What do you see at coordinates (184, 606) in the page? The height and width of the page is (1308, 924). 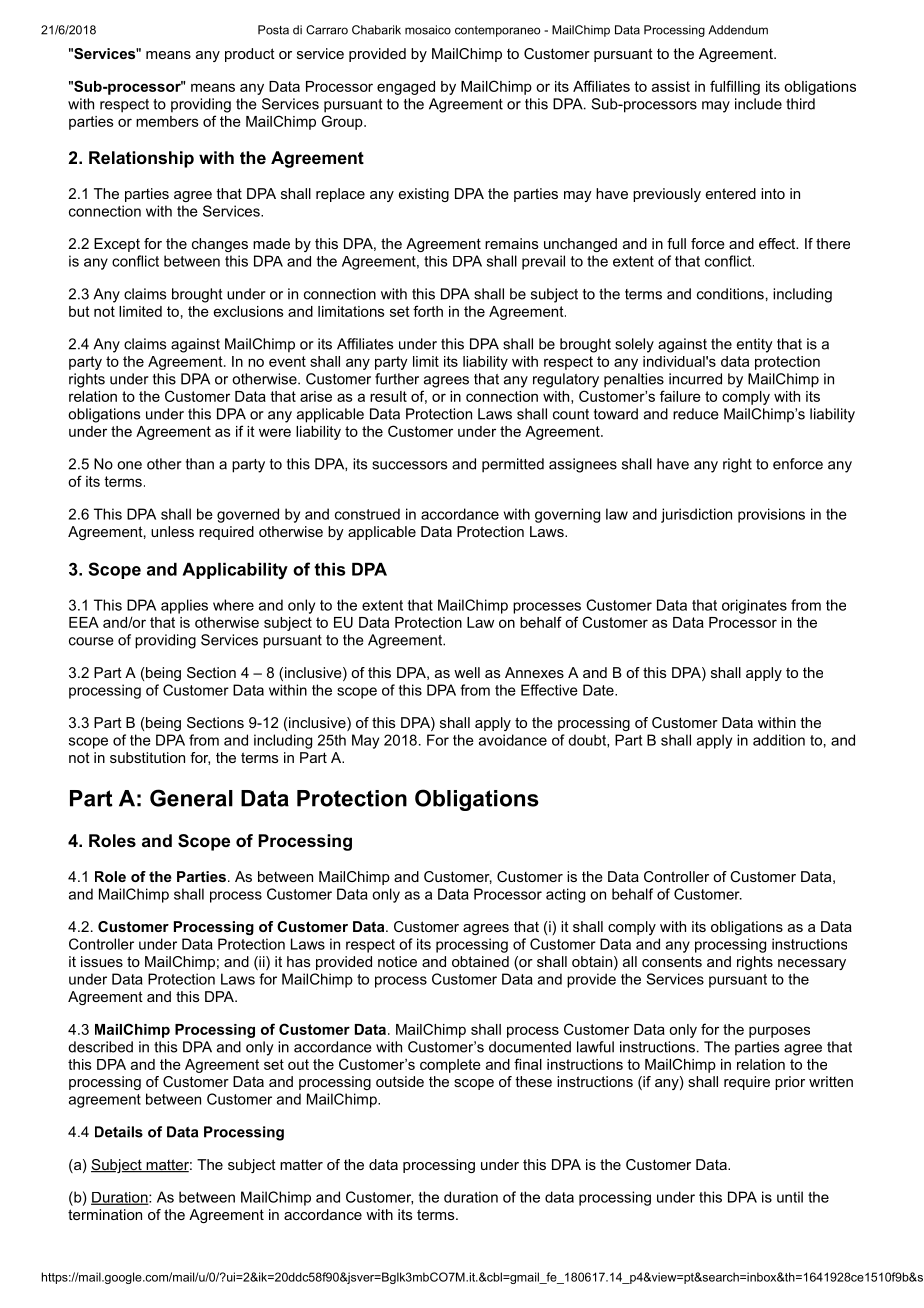 I see `applies` at bounding box center [184, 606].
